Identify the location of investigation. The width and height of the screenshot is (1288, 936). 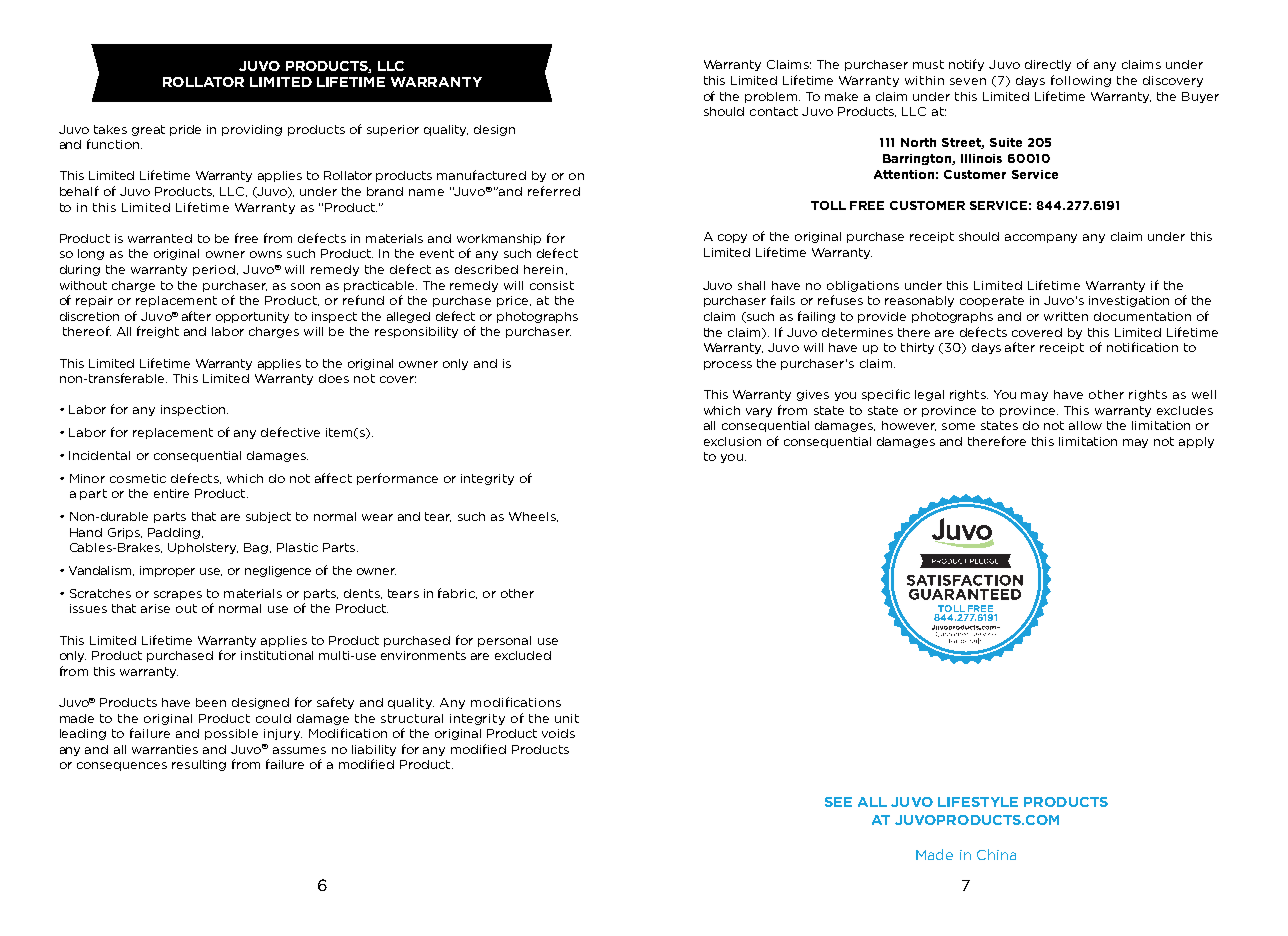
(1129, 301).
